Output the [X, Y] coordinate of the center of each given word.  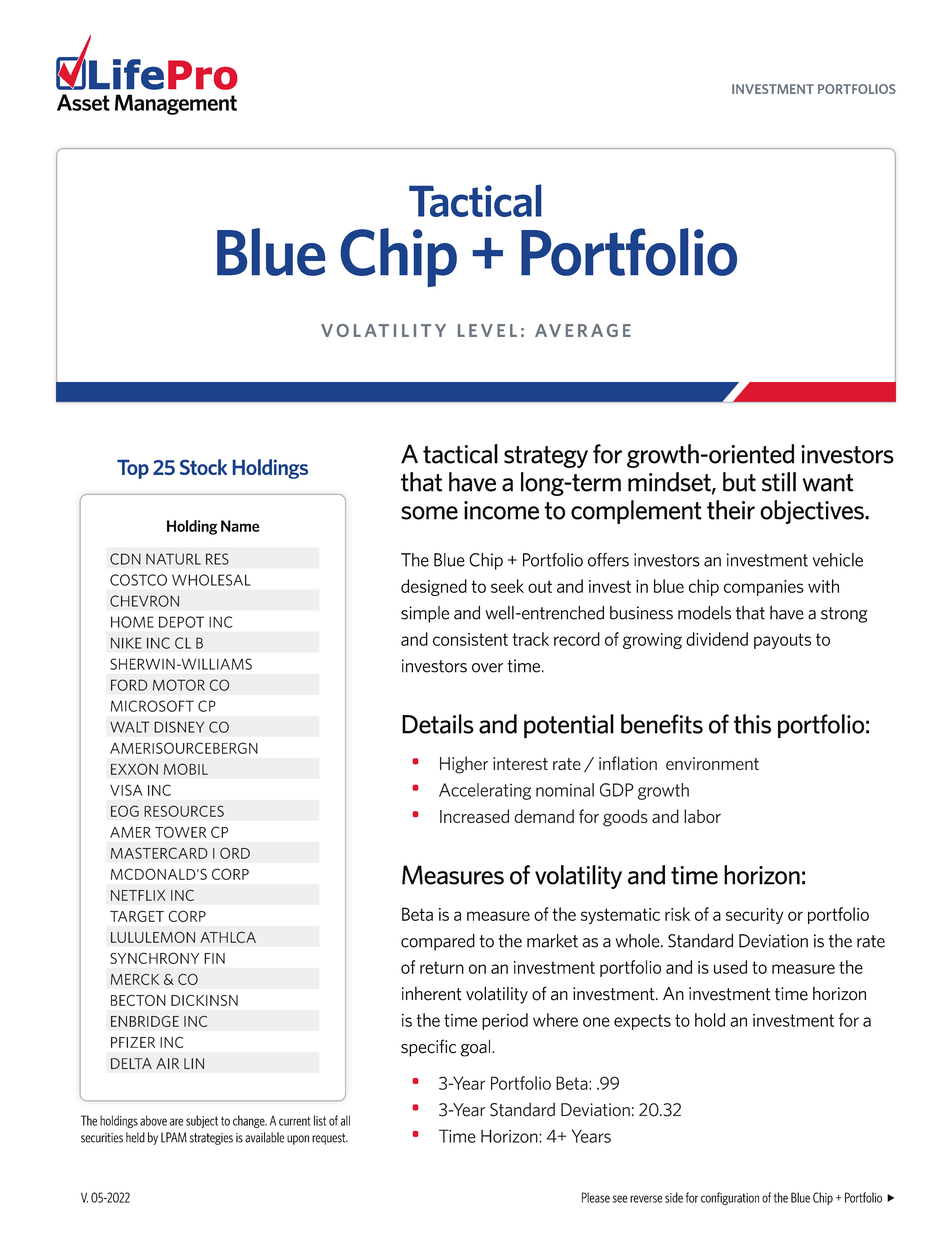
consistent [470, 639]
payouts [782, 641]
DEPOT [181, 622]
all [345, 1120]
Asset [83, 102]
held [135, 1137]
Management [176, 104]
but [739, 482]
